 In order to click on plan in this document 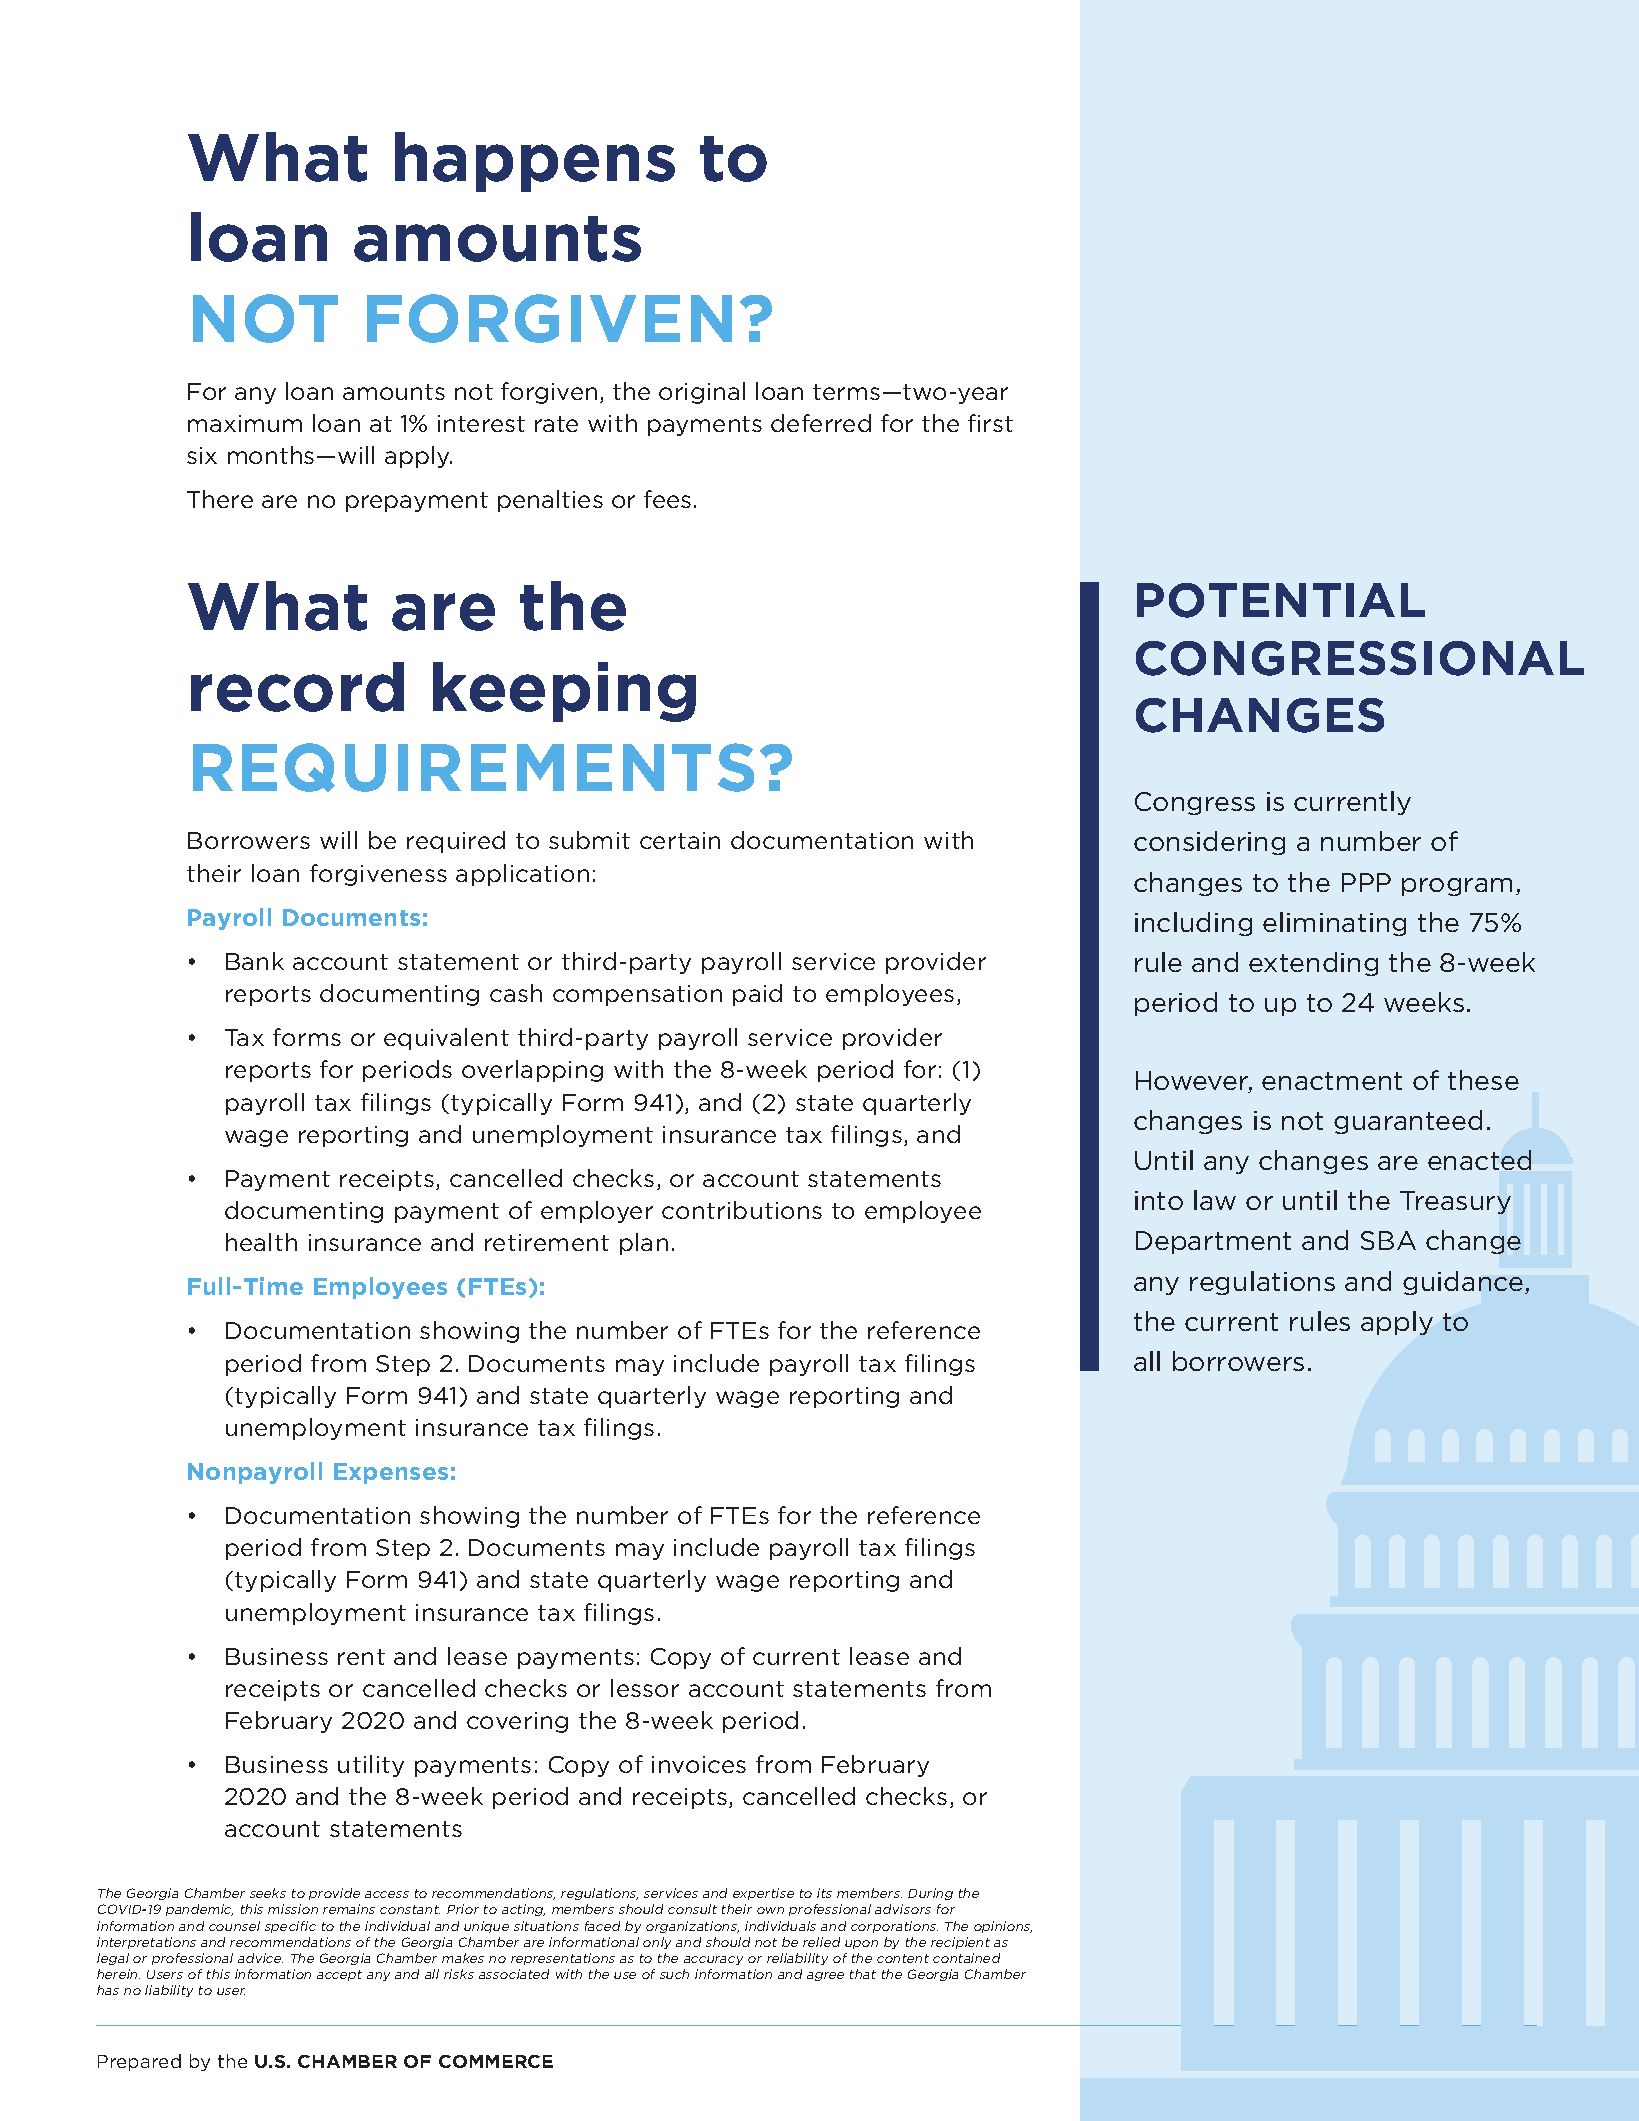, I will do `click(644, 1244)`.
